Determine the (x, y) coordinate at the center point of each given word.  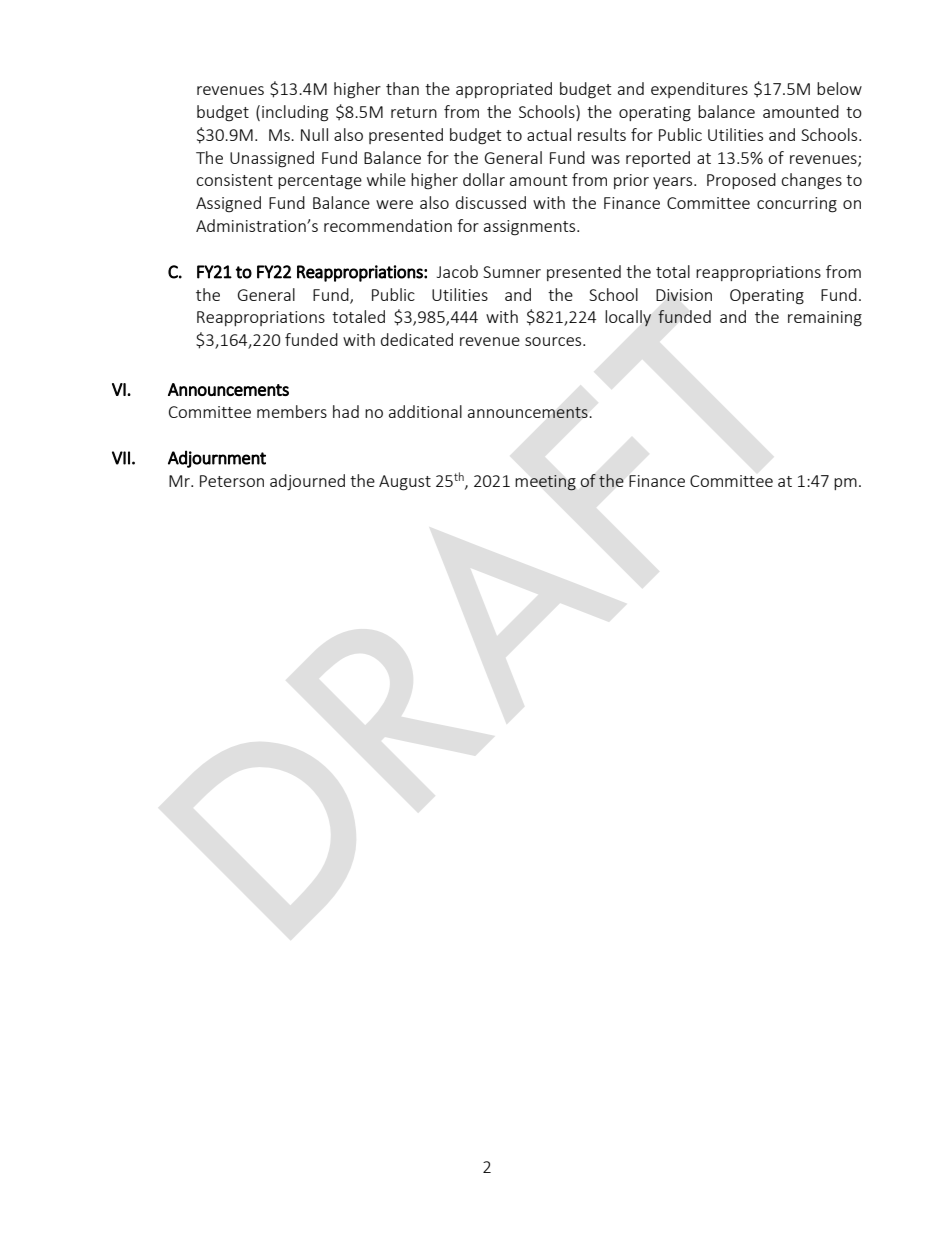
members (292, 411)
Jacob (457, 271)
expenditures (699, 90)
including (295, 113)
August (405, 483)
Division (684, 295)
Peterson (232, 481)
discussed (491, 202)
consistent (234, 180)
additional (425, 411)
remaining (825, 319)
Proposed (741, 181)
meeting (546, 483)
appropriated (504, 90)
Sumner (512, 272)
